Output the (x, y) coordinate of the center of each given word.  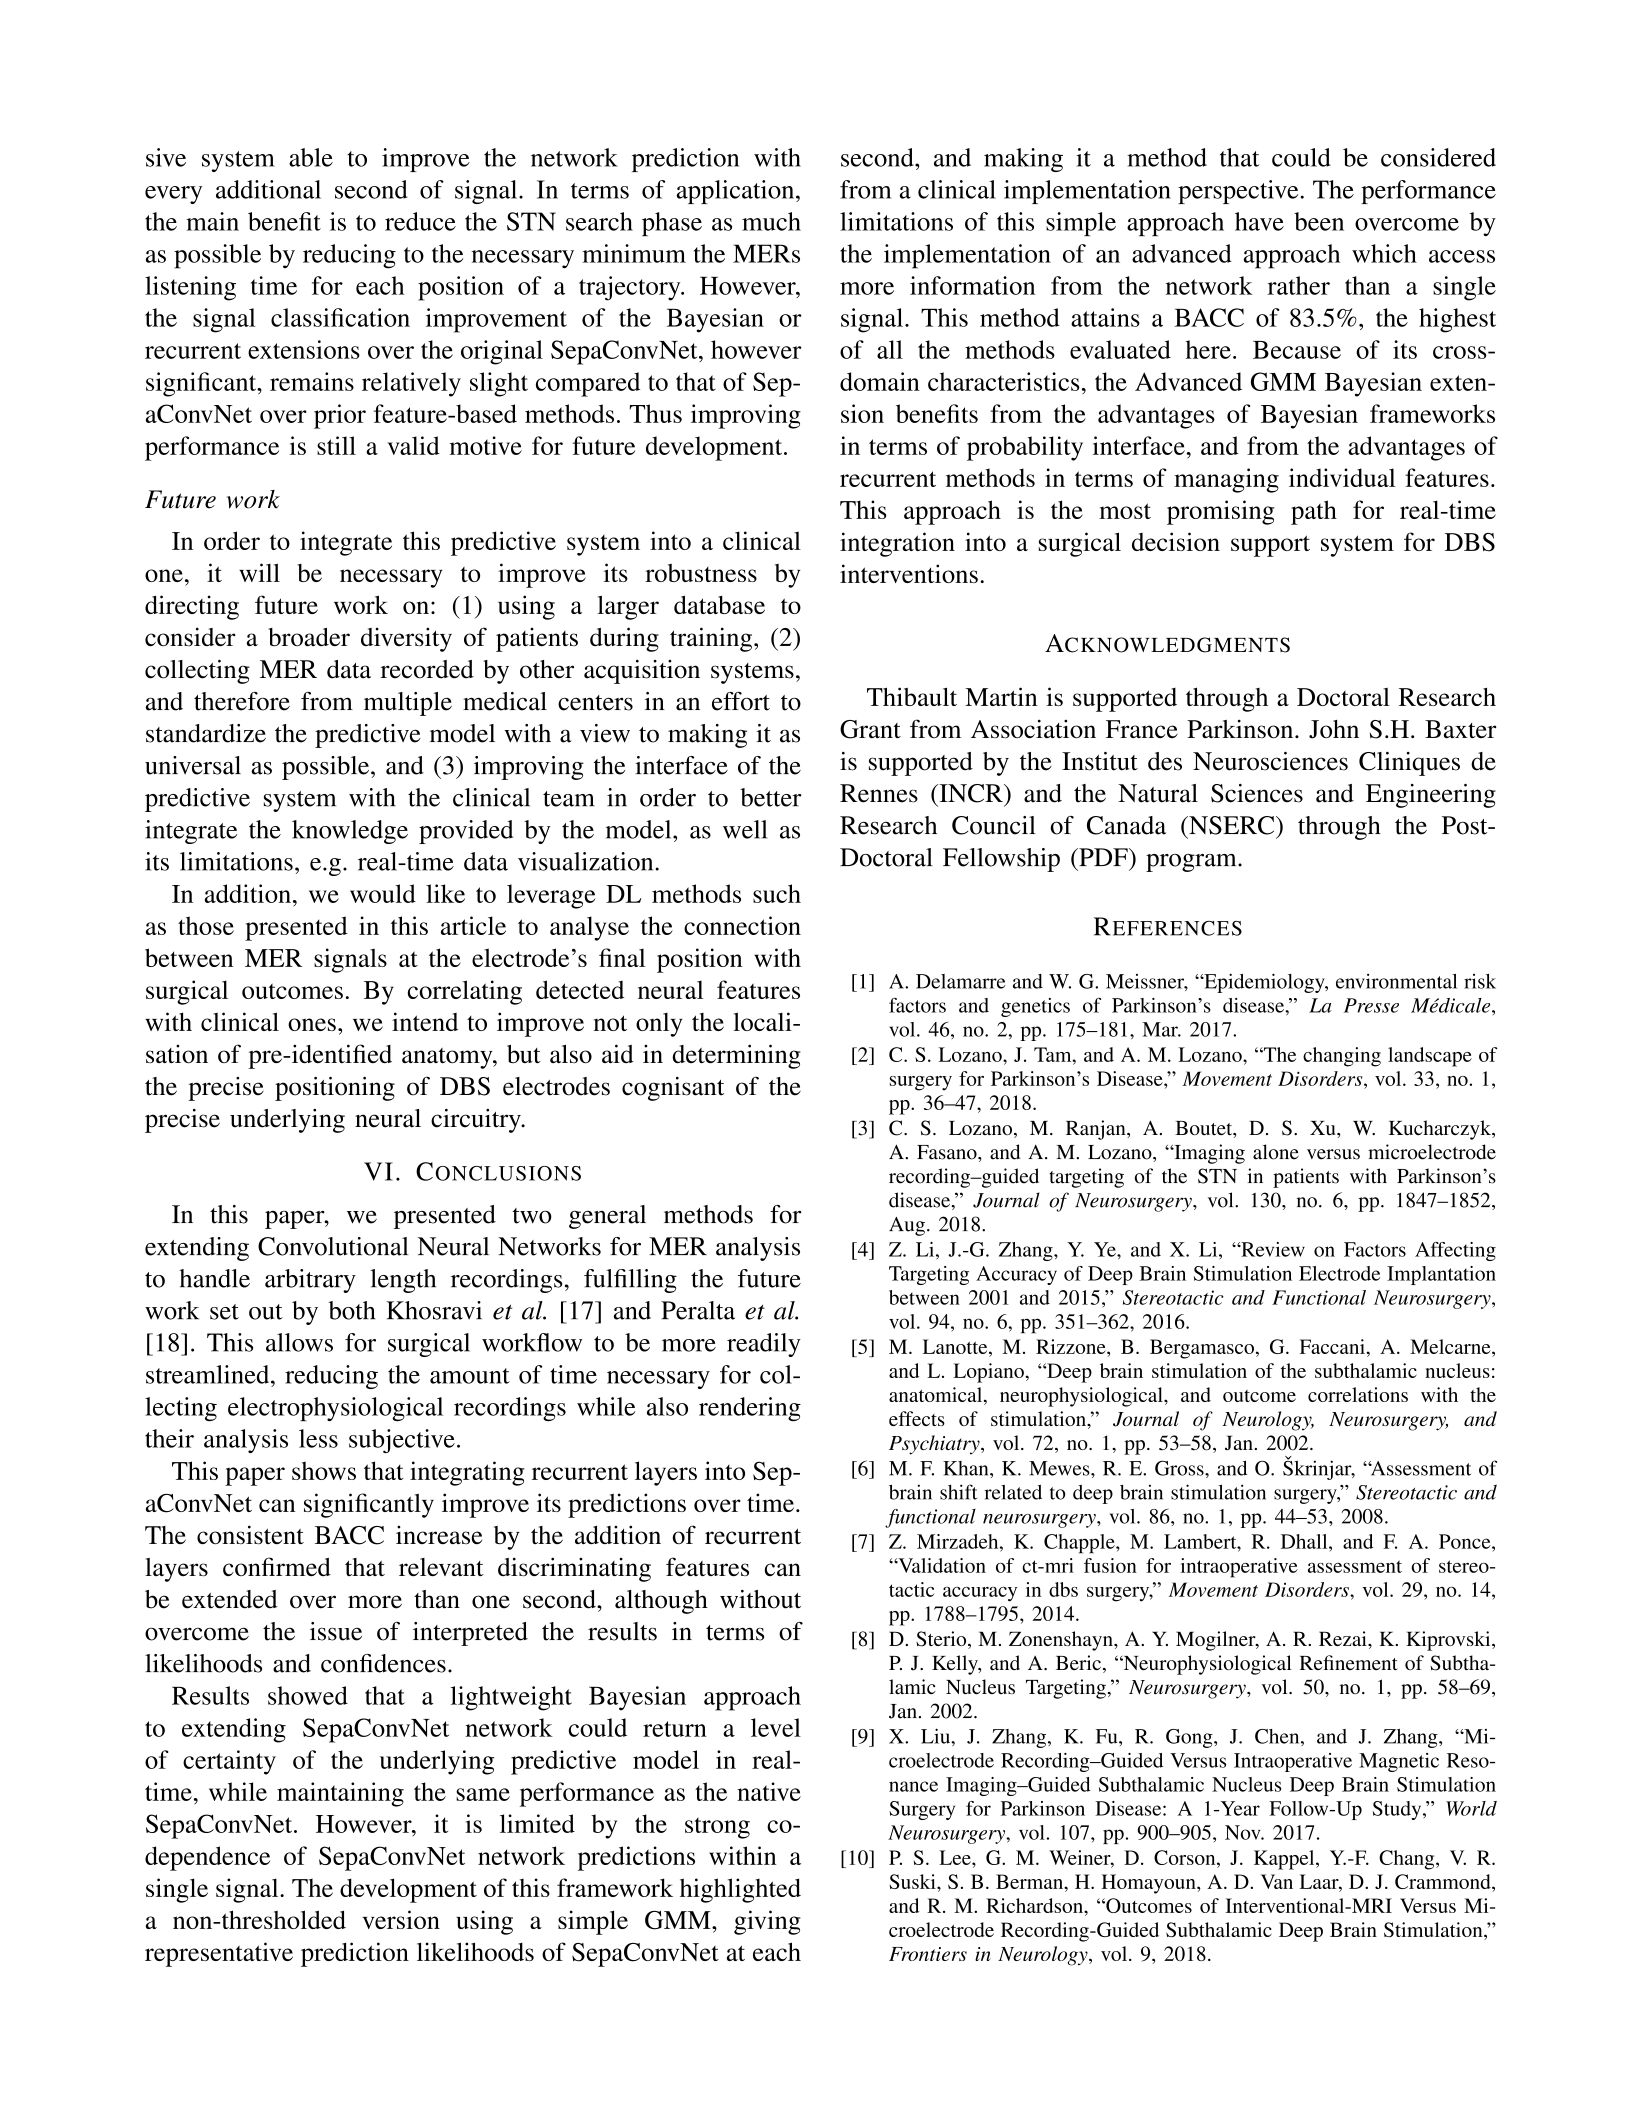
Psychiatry (935, 1445)
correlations (1358, 1394)
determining (736, 1056)
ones (312, 1024)
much (771, 221)
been (1319, 221)
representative (219, 1954)
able (311, 157)
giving (767, 1922)
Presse (1371, 1005)
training (712, 639)
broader (309, 637)
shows (324, 1470)
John (1334, 729)
